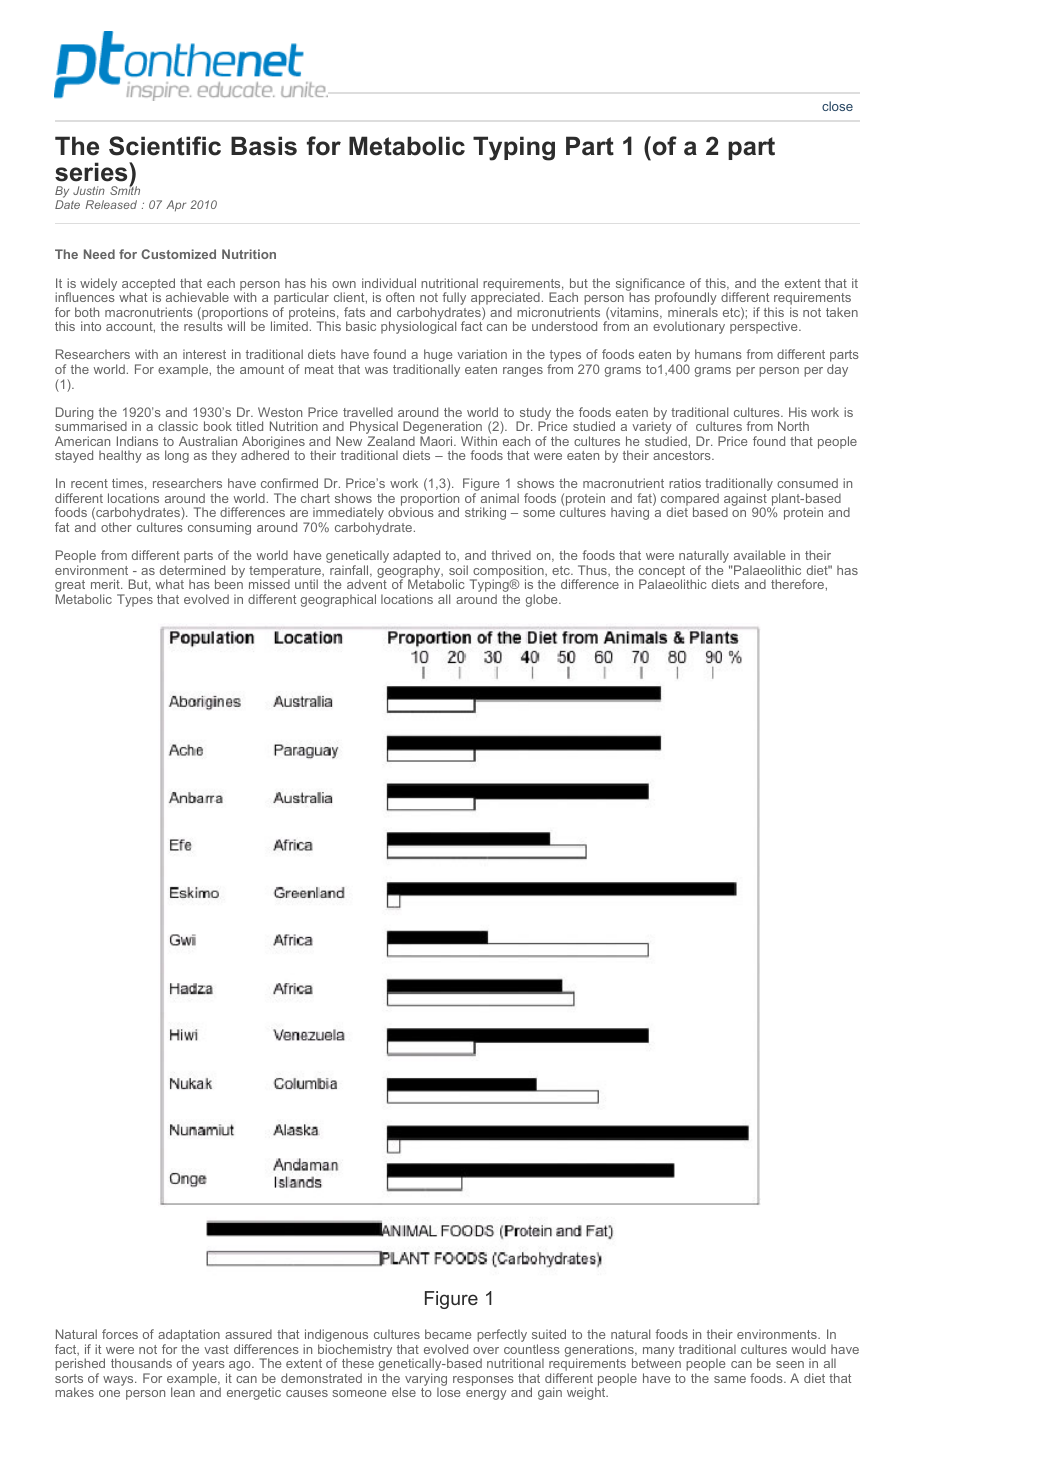  I want to click on soil, so click(458, 570).
